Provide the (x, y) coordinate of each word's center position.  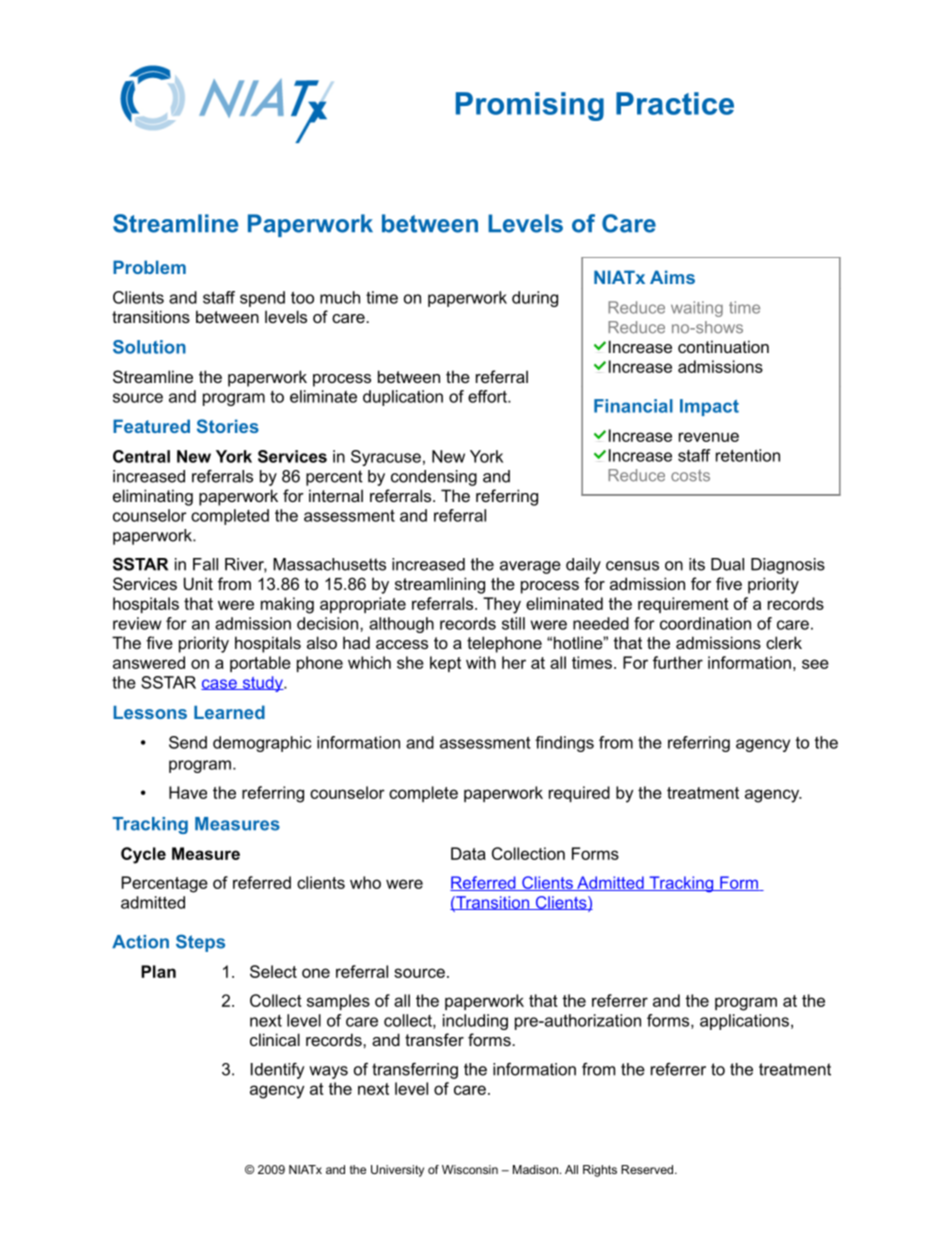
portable (260, 664)
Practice (675, 103)
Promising (530, 106)
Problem (149, 267)
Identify (277, 1071)
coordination (705, 623)
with (481, 662)
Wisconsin (470, 1169)
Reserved (648, 1169)
